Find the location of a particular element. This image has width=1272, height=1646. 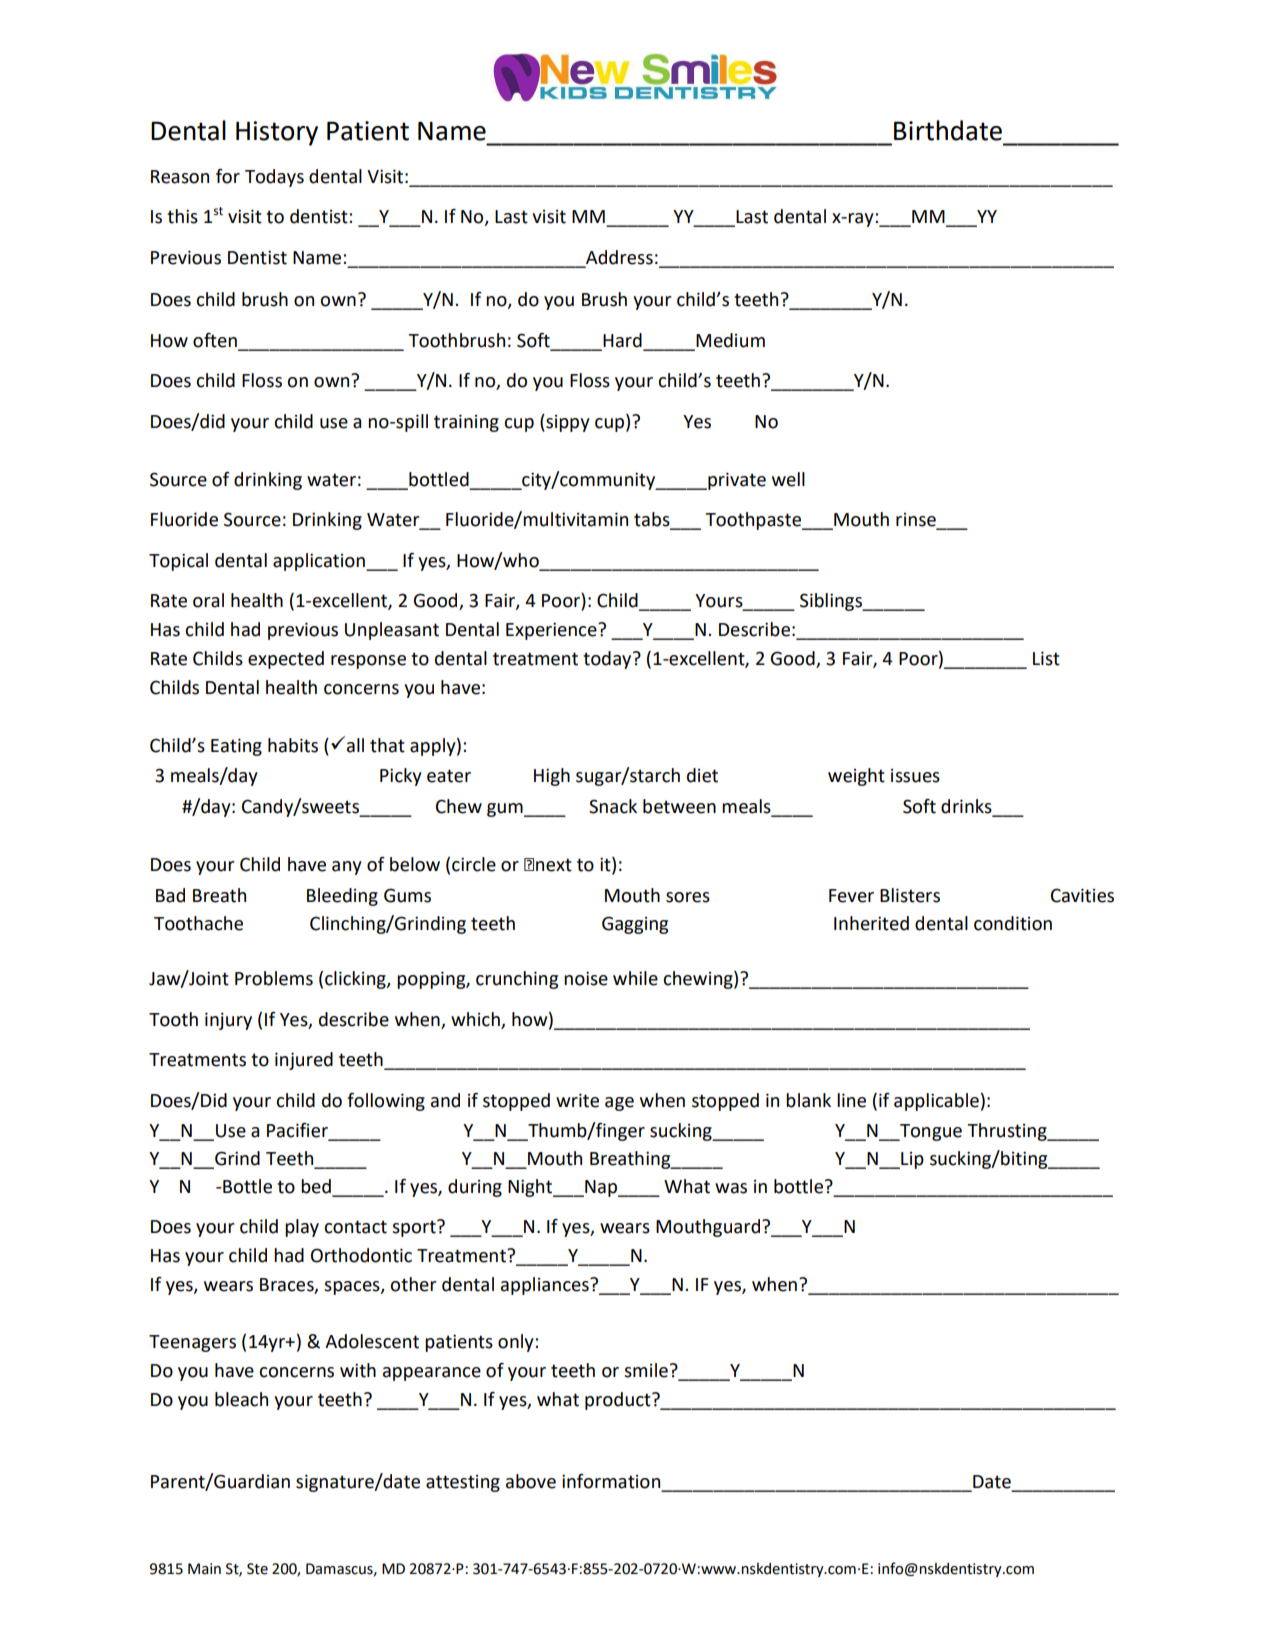

write is located at coordinates (577, 1100).
